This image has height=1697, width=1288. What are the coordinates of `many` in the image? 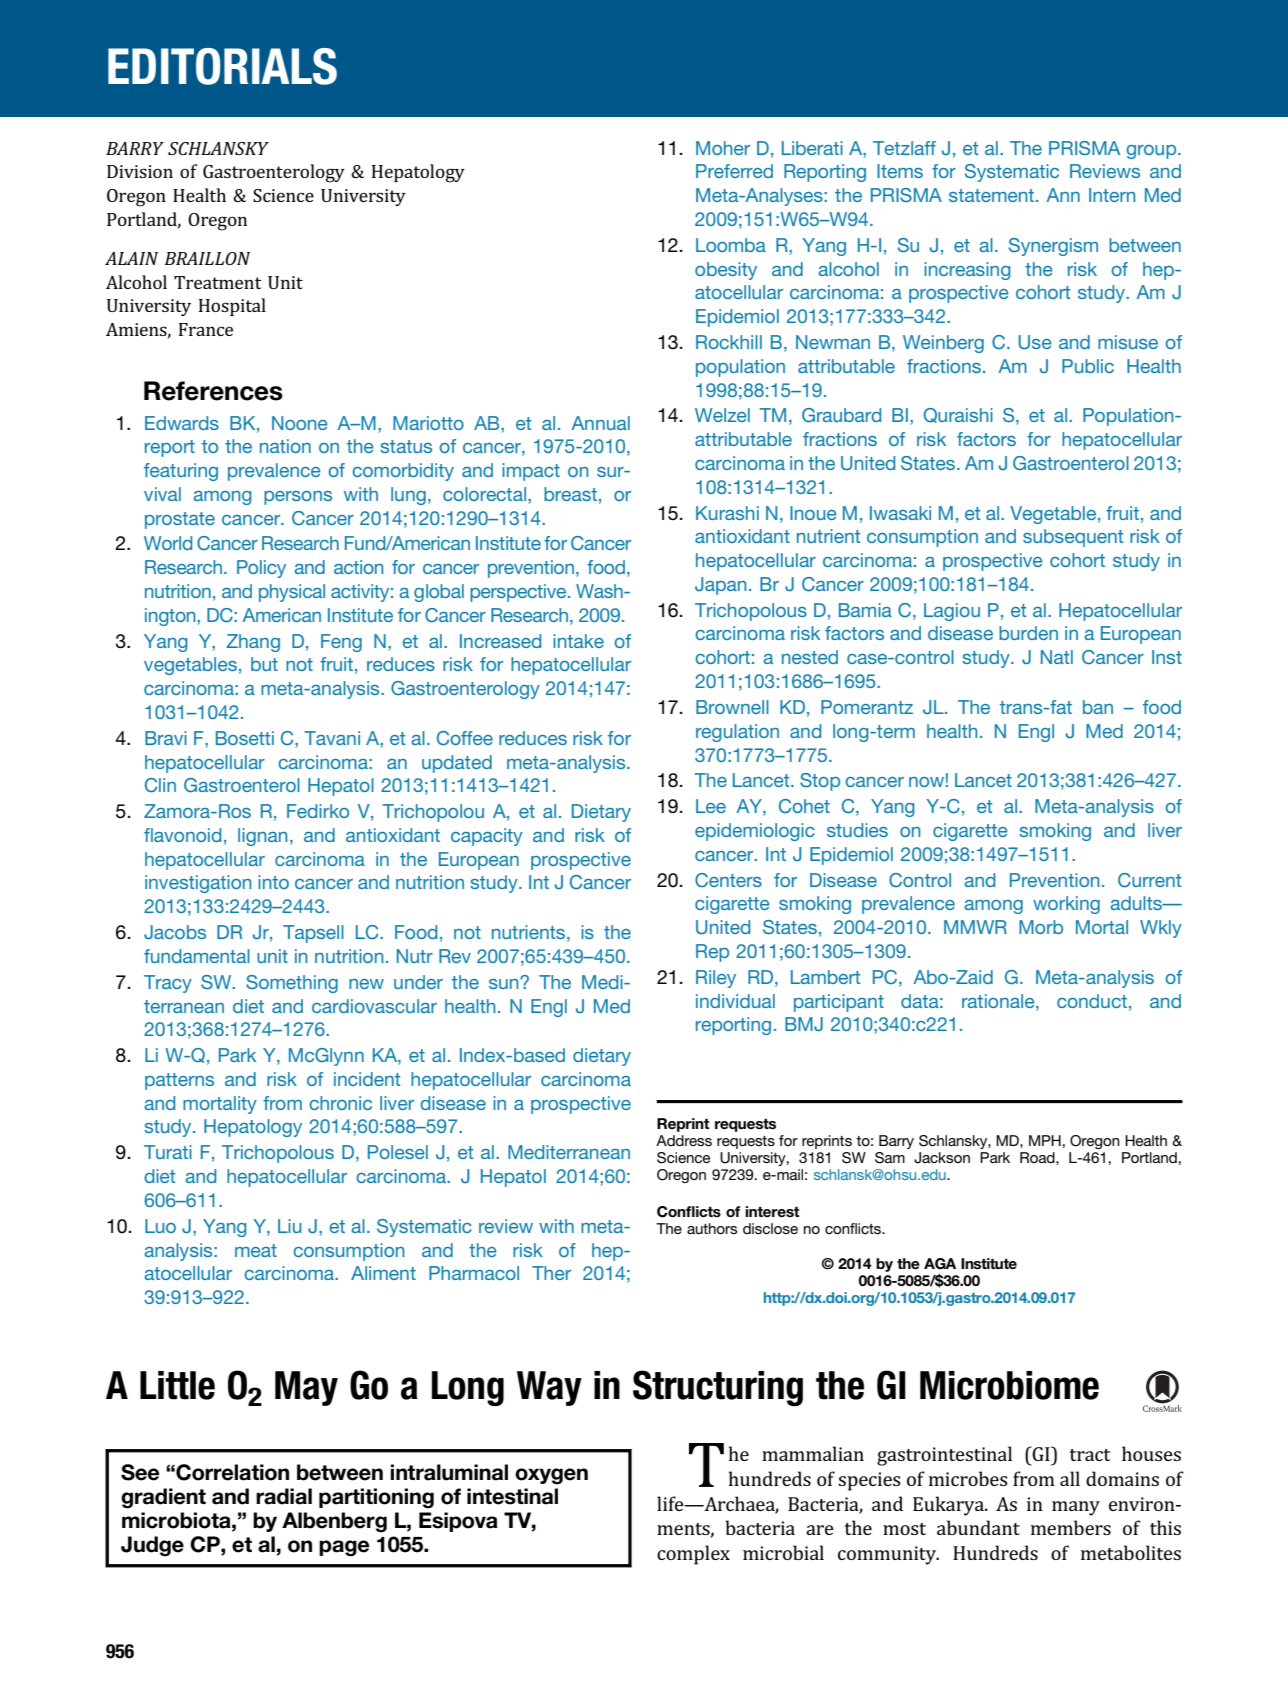 It's located at (1076, 1508).
